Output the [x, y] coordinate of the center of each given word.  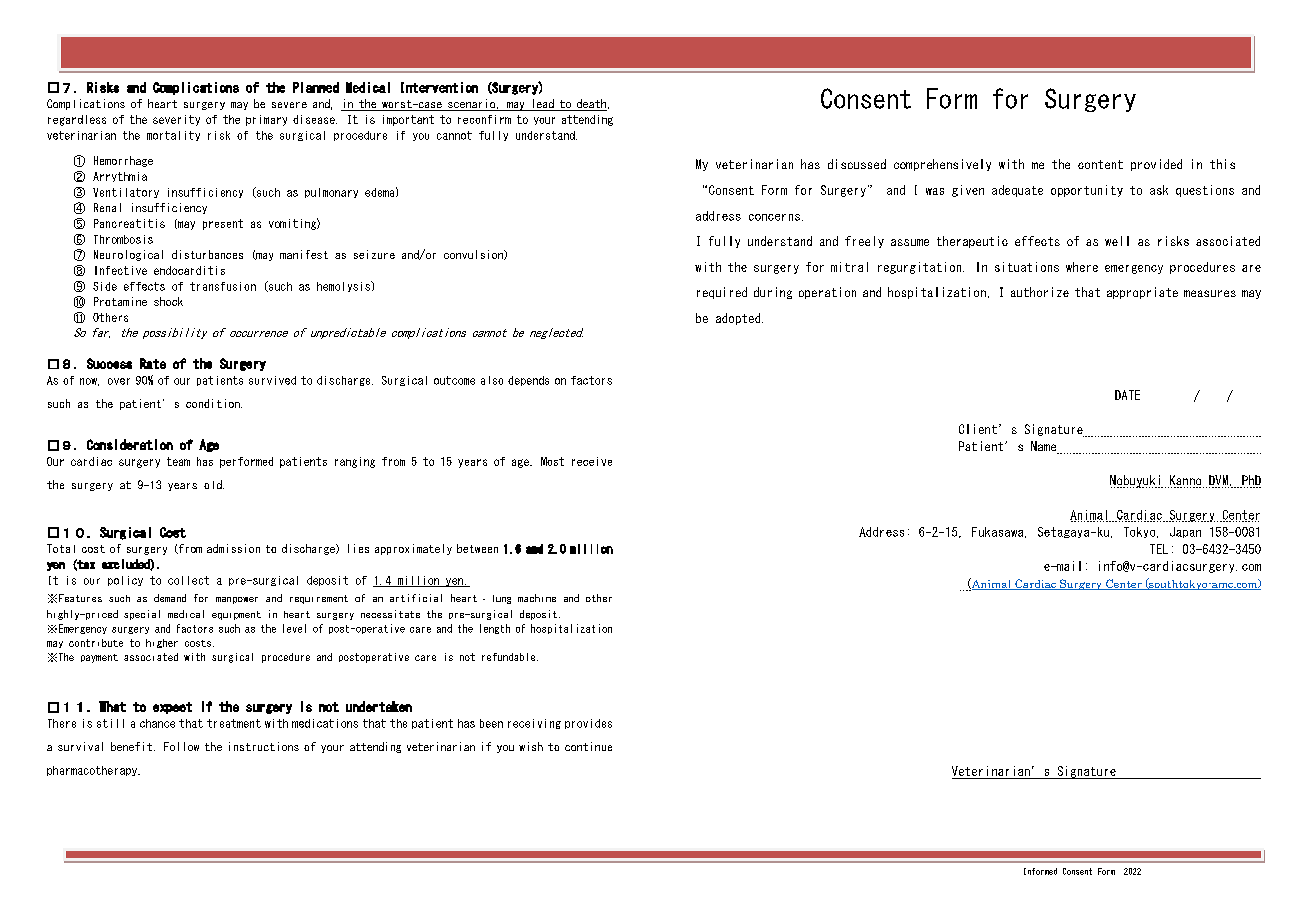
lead [543, 105]
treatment [234, 723]
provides [588, 724]
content [1100, 164]
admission [233, 548]
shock [168, 301]
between [477, 548]
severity [176, 120]
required [722, 293]
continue [588, 746]
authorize [1040, 292]
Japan [1185, 532]
